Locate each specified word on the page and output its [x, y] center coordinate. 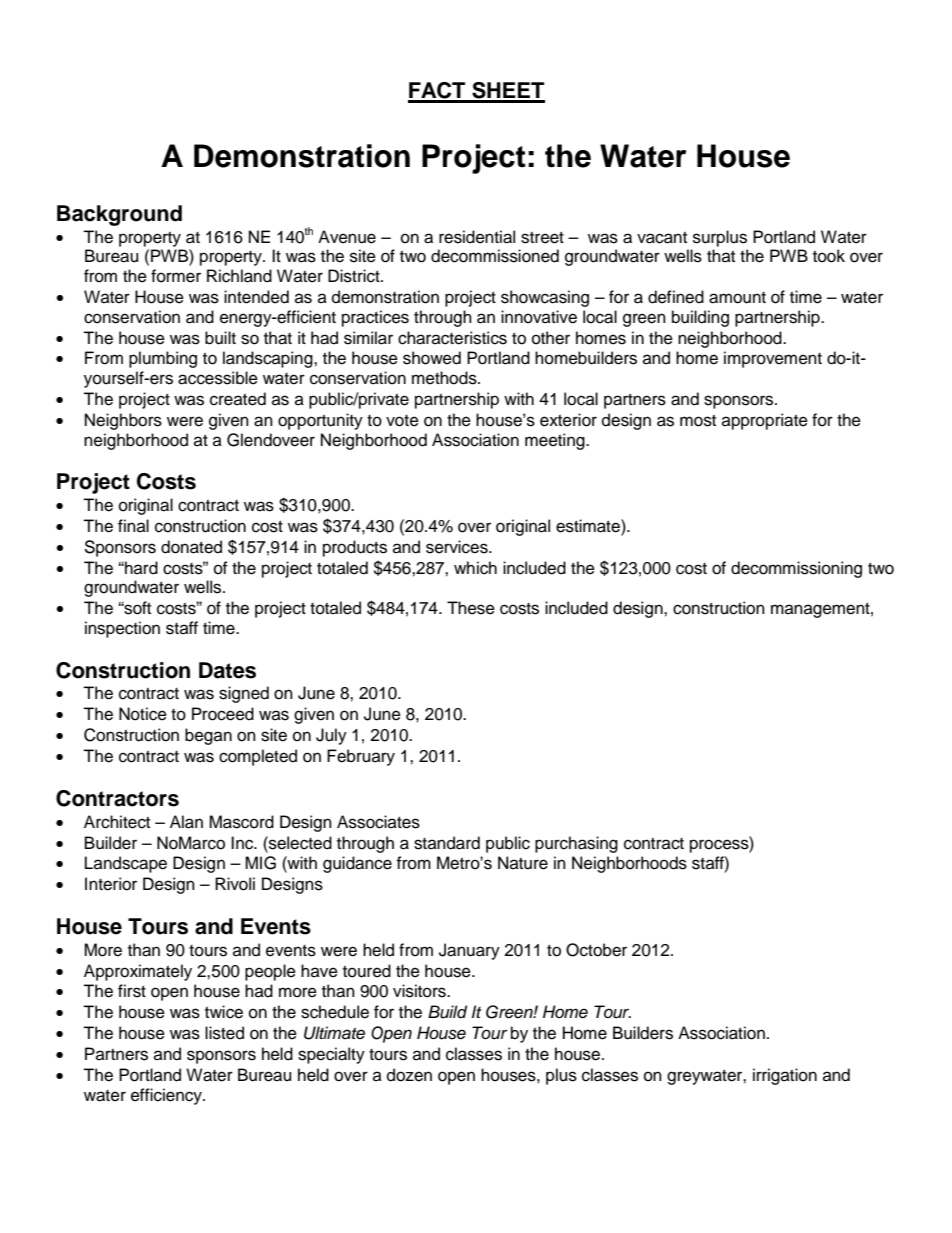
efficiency [167, 1096]
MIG [260, 863]
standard [447, 843]
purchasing [576, 844]
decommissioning [796, 569]
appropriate [765, 421]
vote [402, 421]
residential [477, 237]
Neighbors [123, 421]
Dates [227, 670]
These [471, 608]
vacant [662, 238]
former [176, 276]
